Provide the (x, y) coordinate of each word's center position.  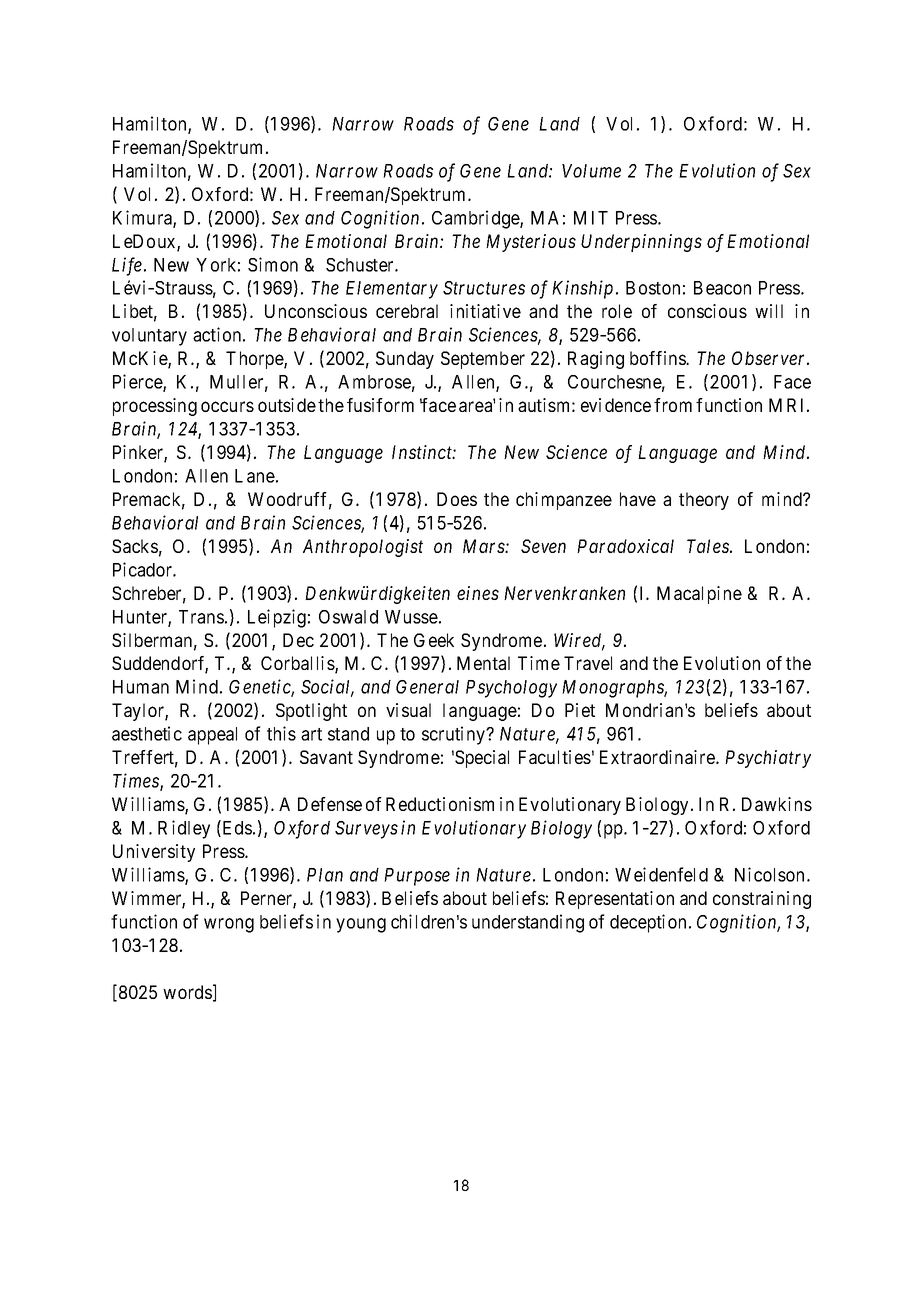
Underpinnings (641, 243)
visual (408, 710)
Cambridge (476, 219)
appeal (212, 736)
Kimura (143, 218)
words (187, 992)
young (361, 925)
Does (457, 499)
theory (704, 501)
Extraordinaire (658, 757)
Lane (255, 476)
